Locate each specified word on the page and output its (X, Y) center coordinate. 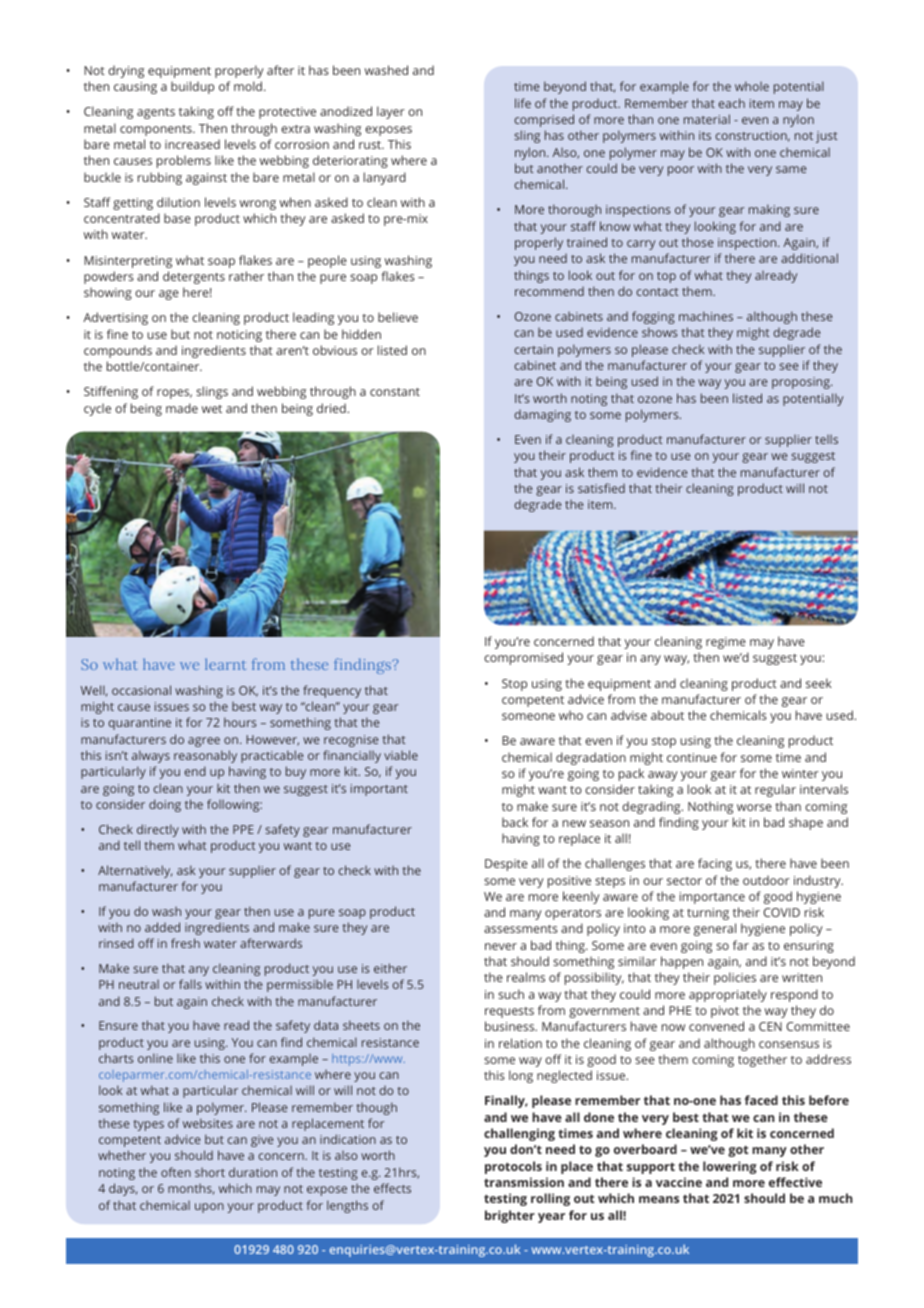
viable (401, 755)
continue (692, 757)
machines (706, 316)
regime (726, 643)
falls (190, 984)
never (501, 946)
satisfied (601, 488)
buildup (192, 87)
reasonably (205, 756)
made (182, 408)
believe (398, 317)
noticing (239, 336)
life (523, 103)
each (731, 103)
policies (735, 978)
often (176, 1172)
